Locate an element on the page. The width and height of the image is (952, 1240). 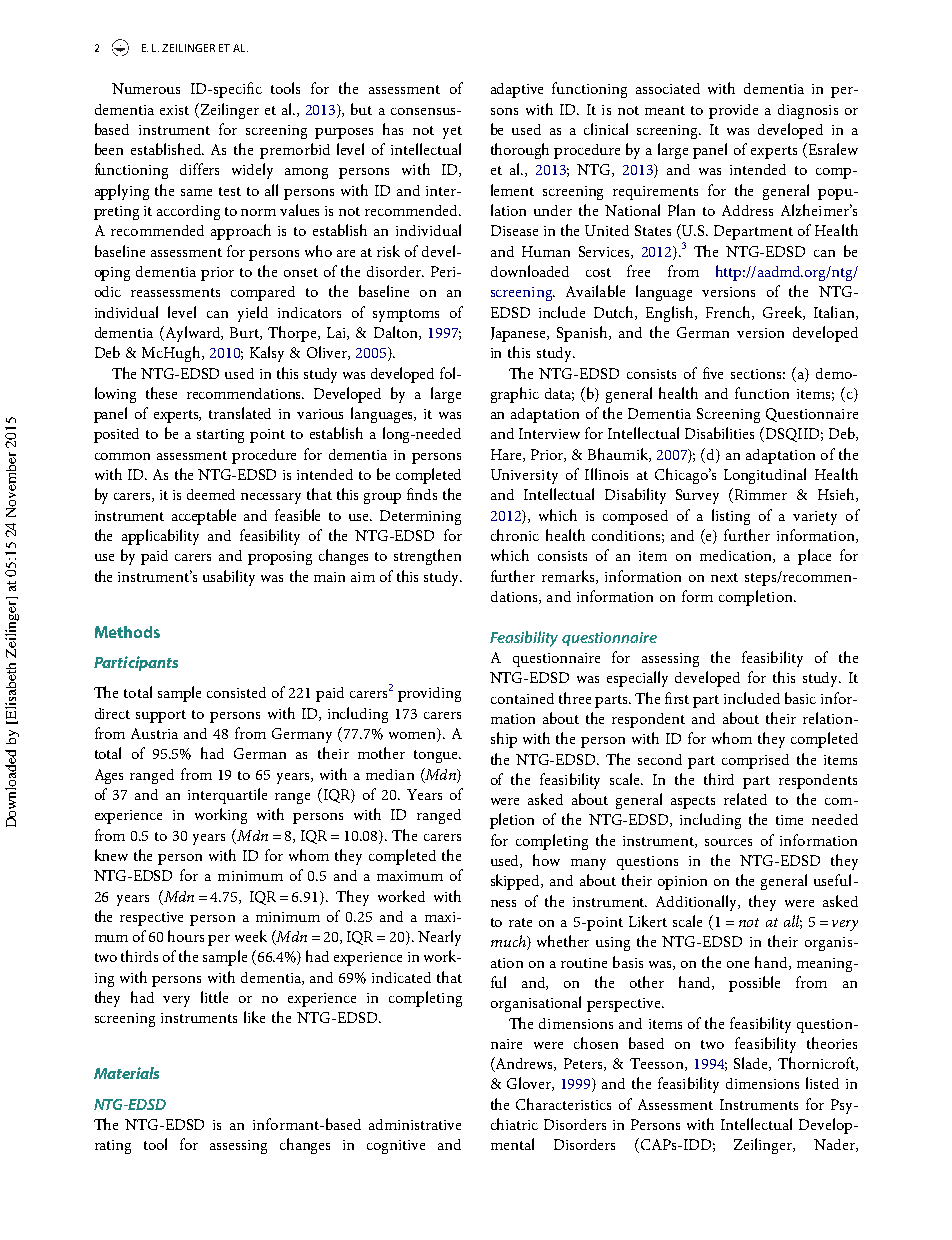
next is located at coordinates (724, 577).
